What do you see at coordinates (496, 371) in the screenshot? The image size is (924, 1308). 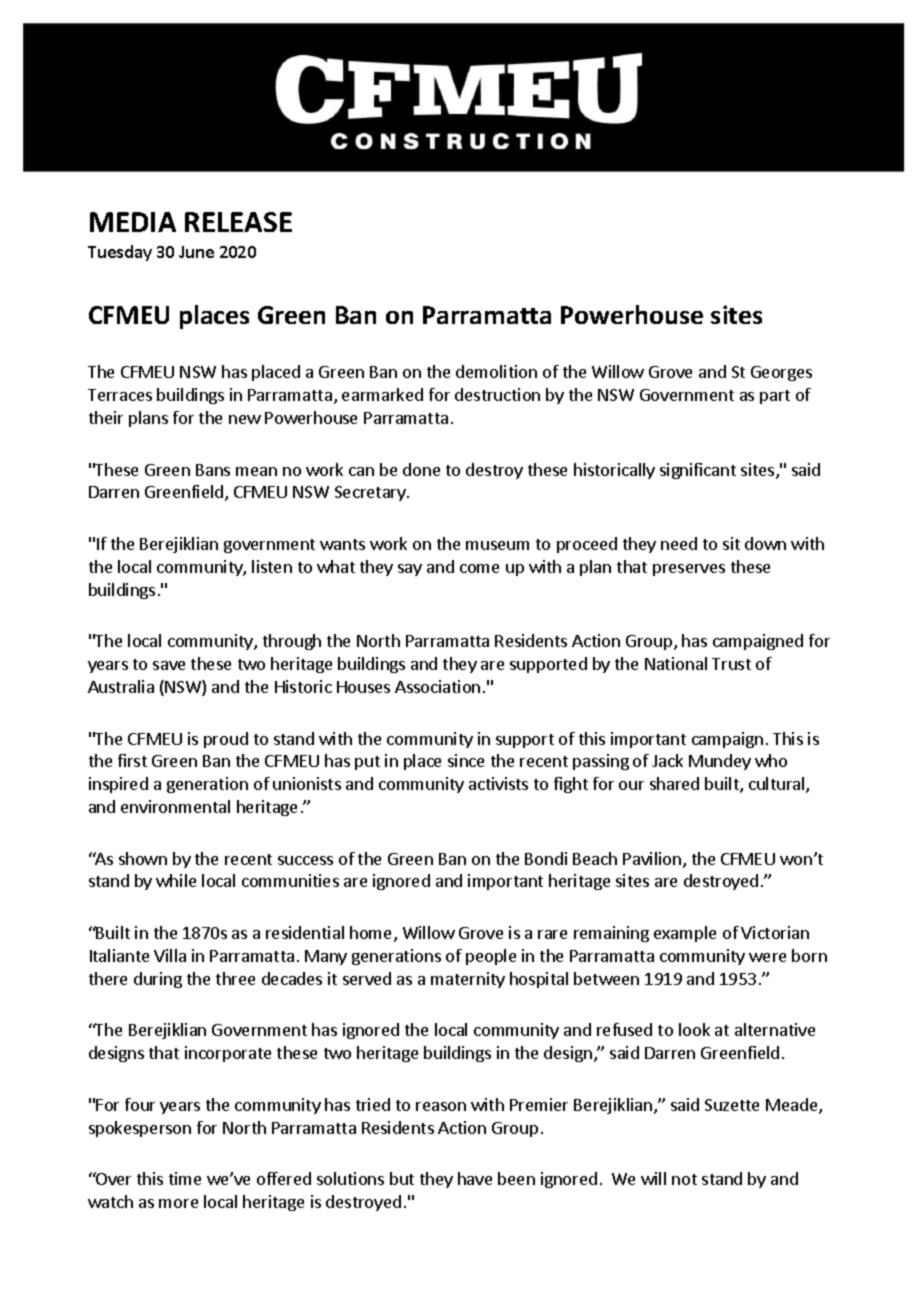 I see `demolition` at bounding box center [496, 371].
